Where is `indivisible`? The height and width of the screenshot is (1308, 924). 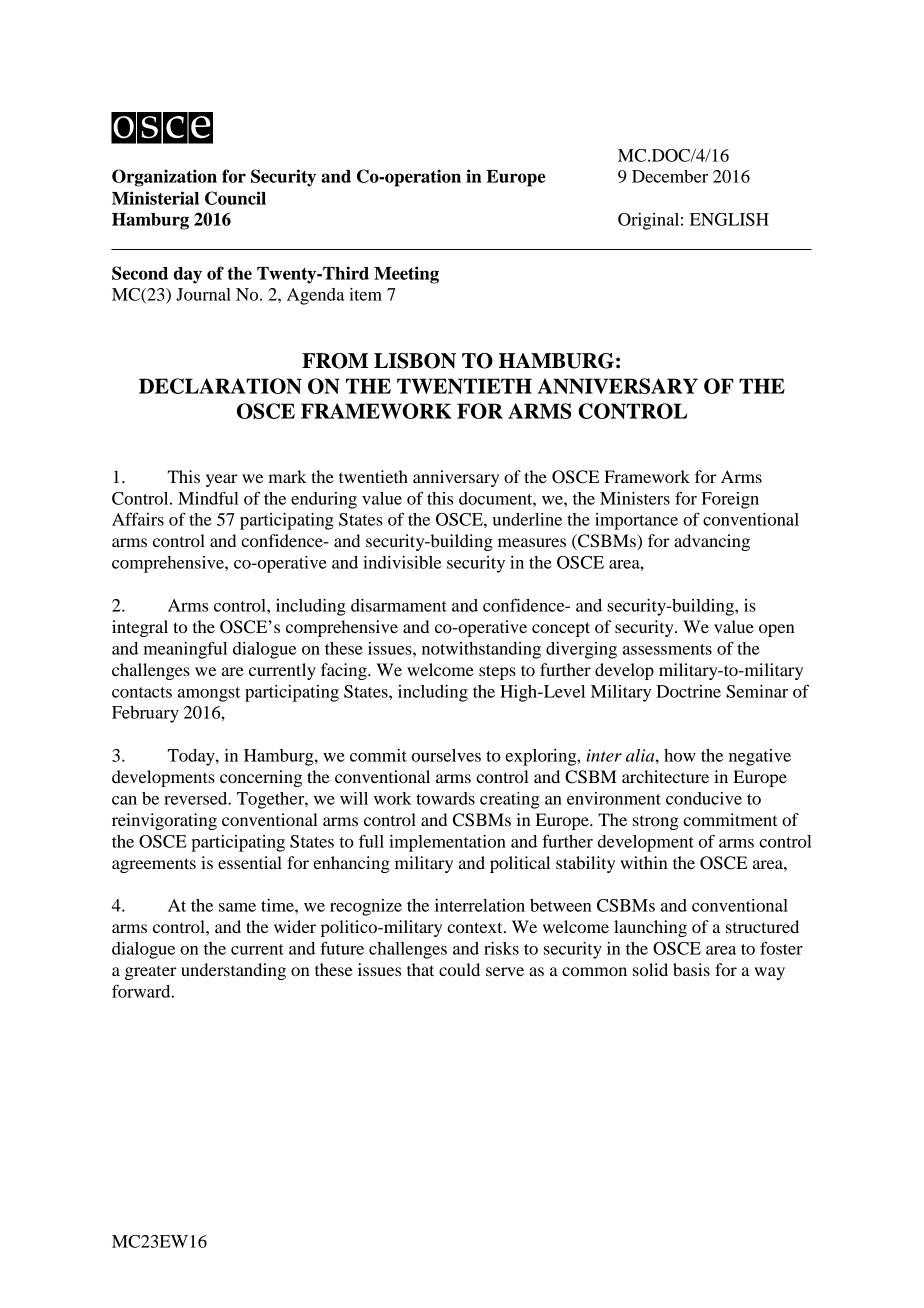
indivisible is located at coordinates (402, 562).
